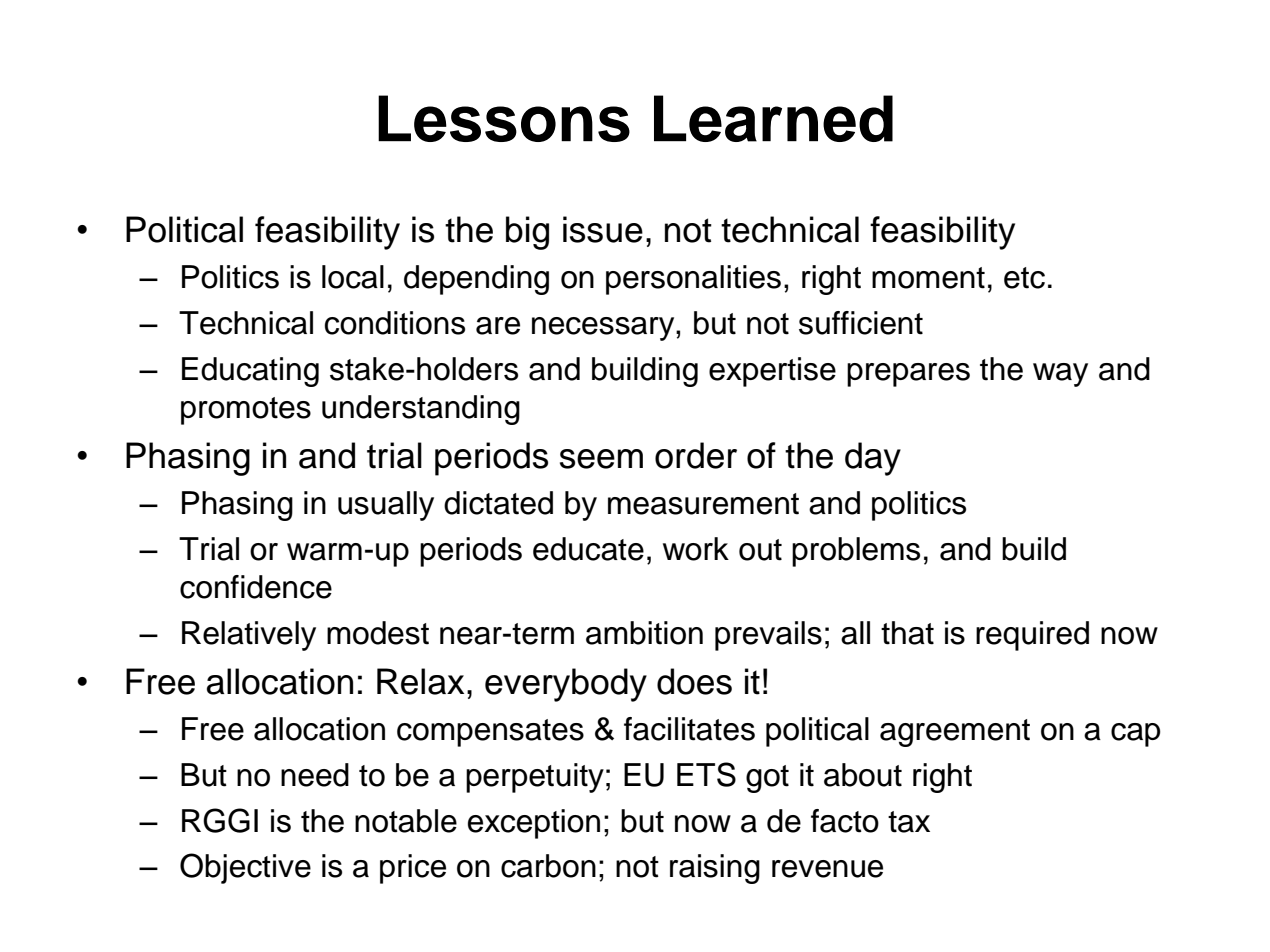 The image size is (1270, 952). I want to click on price, so click(413, 869).
